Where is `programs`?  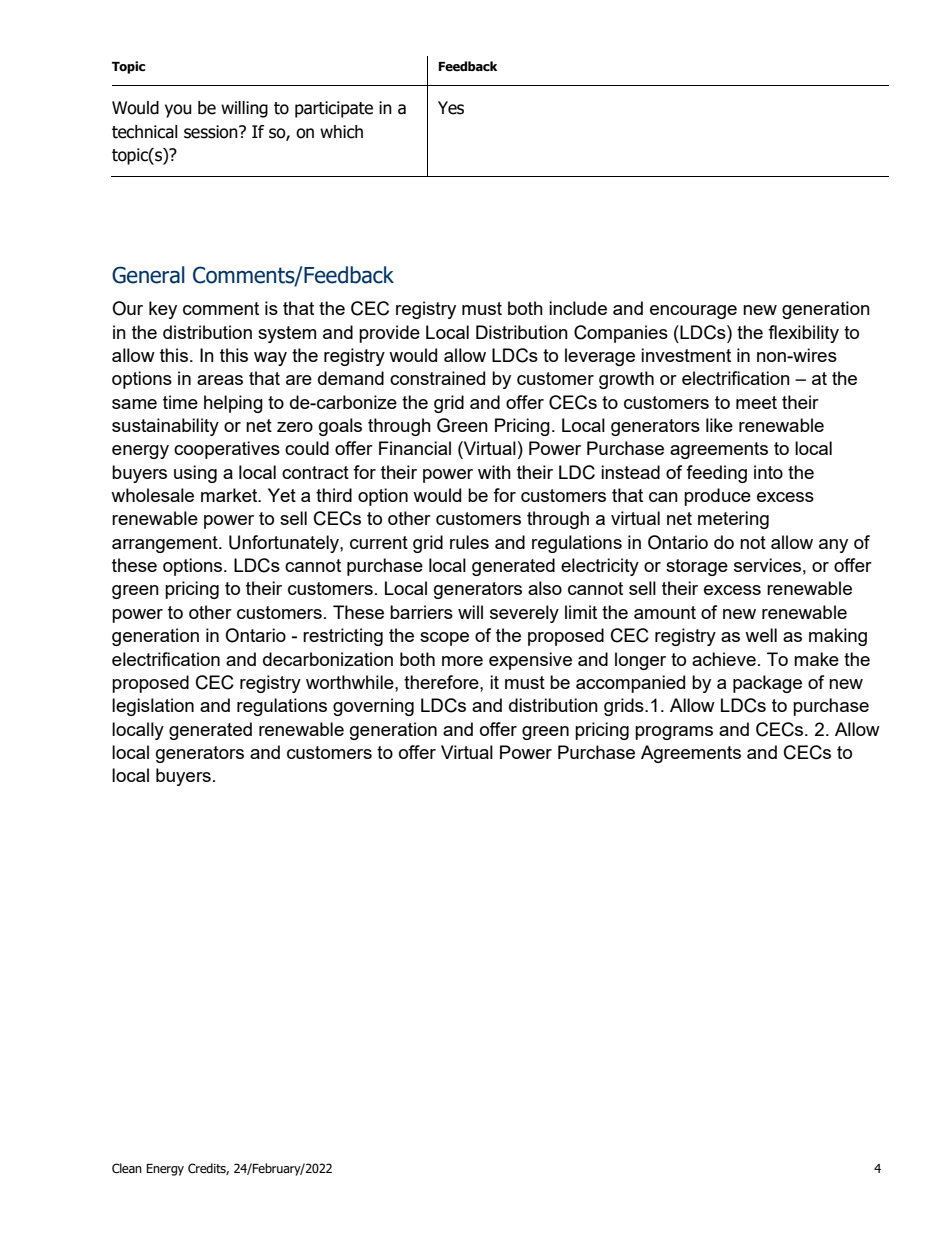
programs is located at coordinates (674, 733).
